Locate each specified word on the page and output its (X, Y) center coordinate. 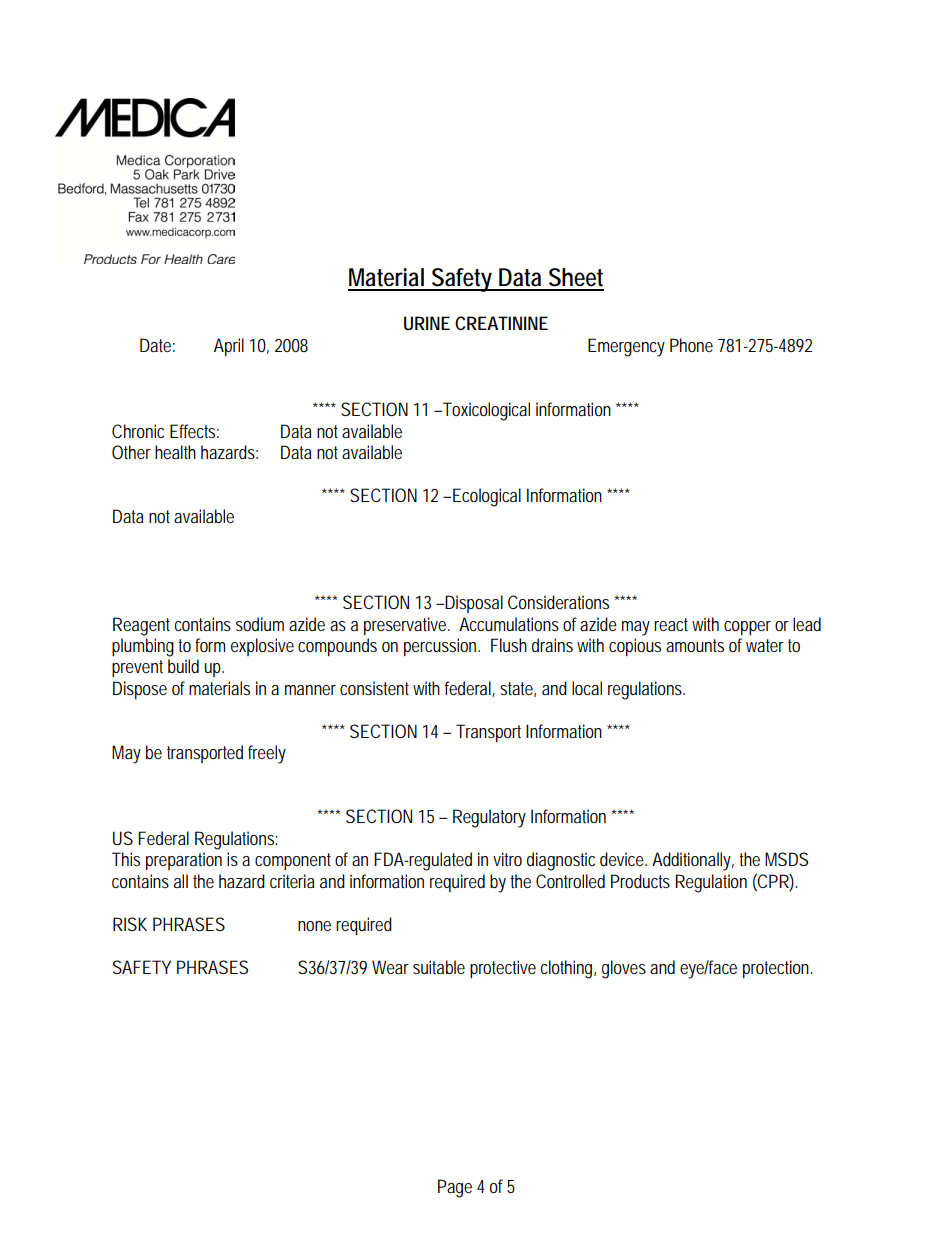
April (229, 347)
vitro (507, 859)
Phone (691, 345)
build (183, 666)
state (516, 688)
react (671, 624)
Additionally (691, 861)
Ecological (487, 497)
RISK (130, 924)
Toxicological (485, 411)
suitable (439, 967)
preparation (184, 861)
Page (455, 1188)
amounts (695, 645)
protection (776, 969)
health (175, 452)
